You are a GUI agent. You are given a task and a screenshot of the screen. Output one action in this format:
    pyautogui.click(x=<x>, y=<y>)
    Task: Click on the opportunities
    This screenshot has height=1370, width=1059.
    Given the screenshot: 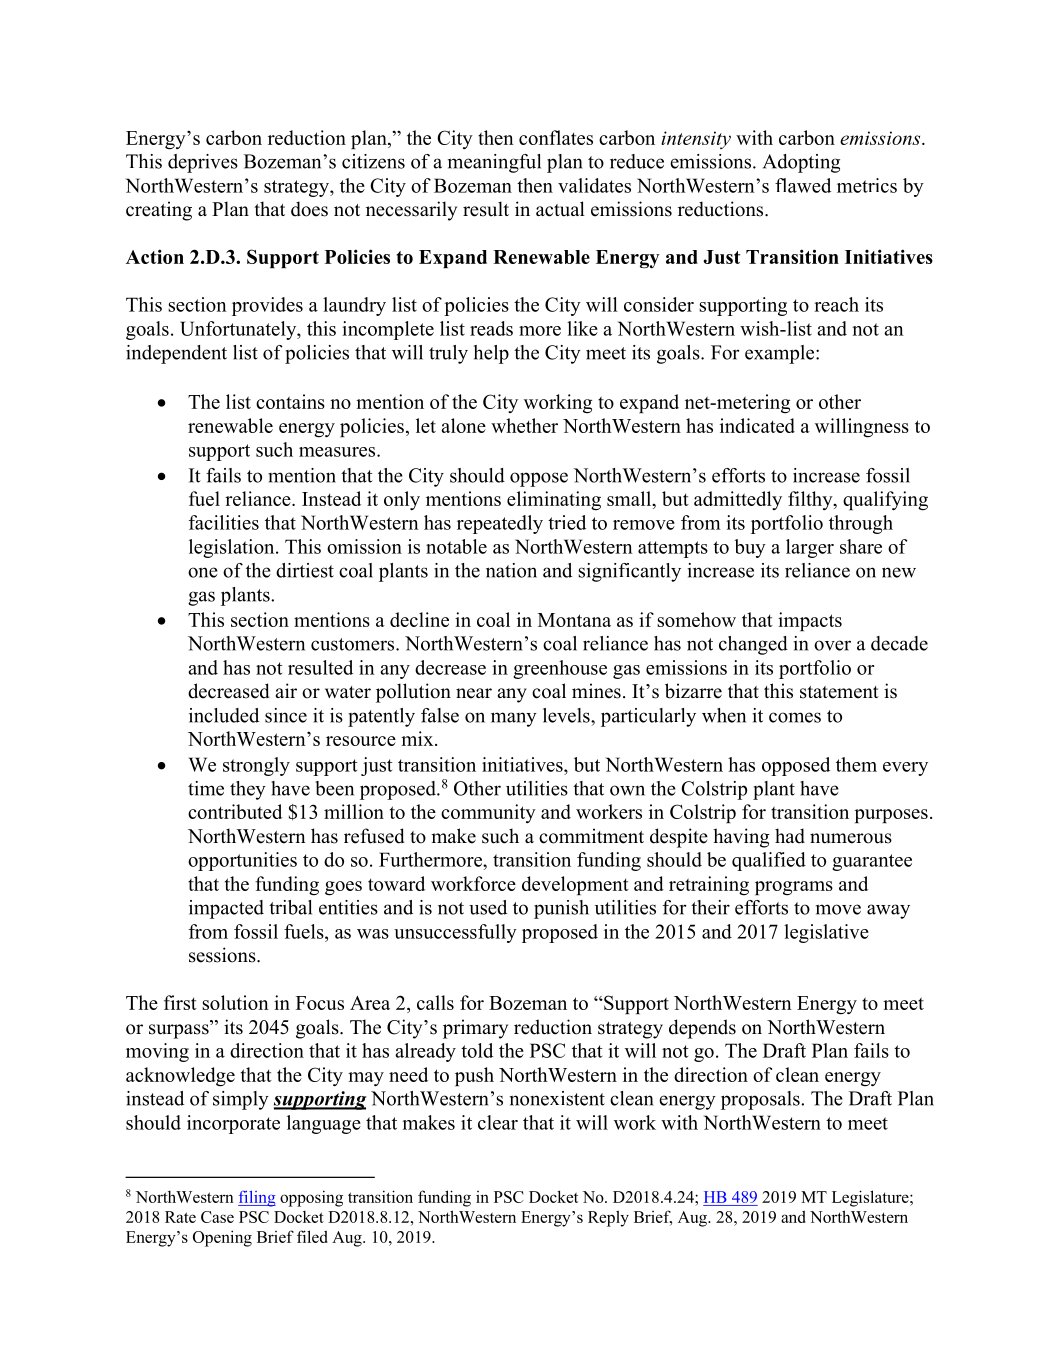 What is the action you would take?
    pyautogui.click(x=242, y=861)
